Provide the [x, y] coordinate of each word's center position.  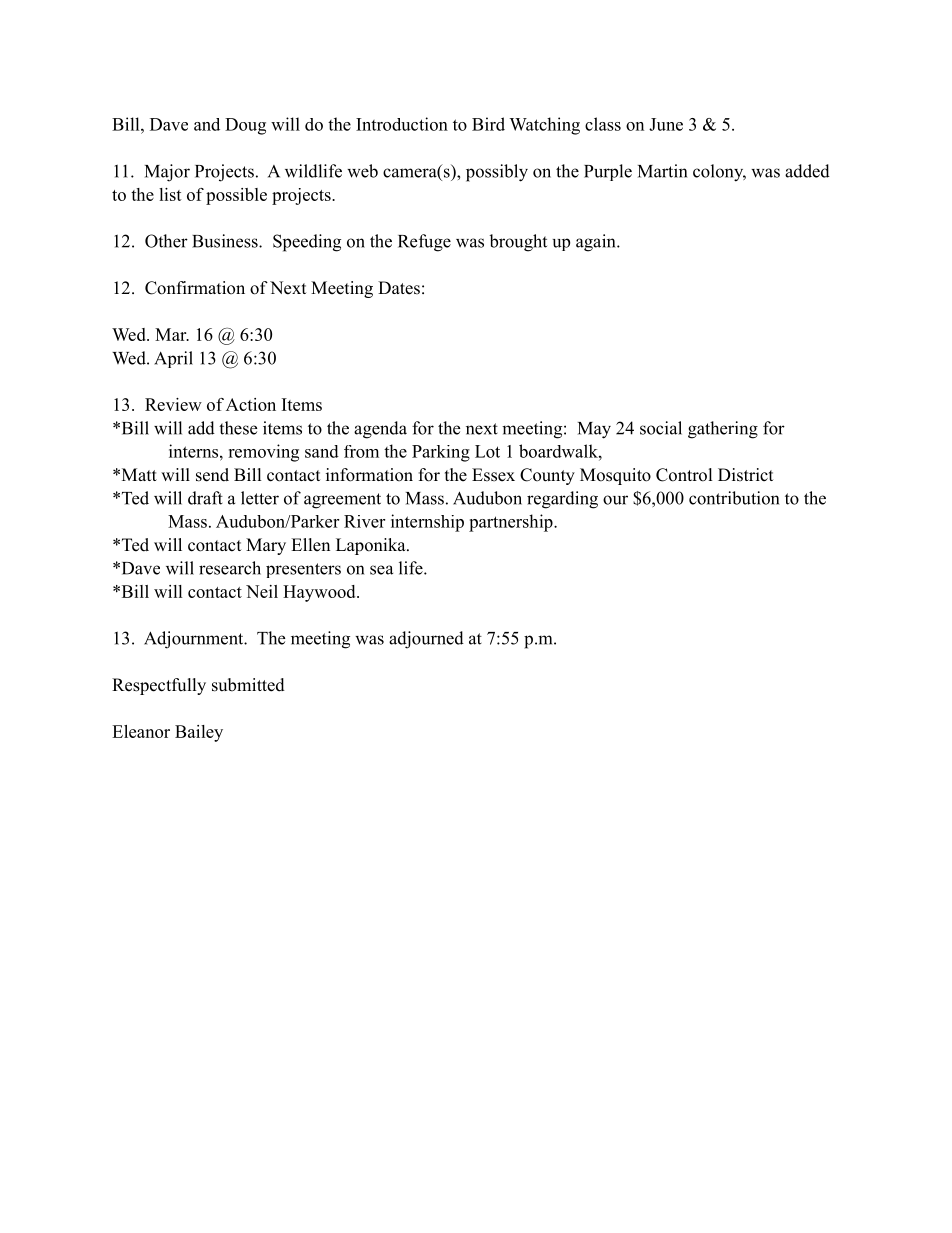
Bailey [199, 733]
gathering [723, 430]
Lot [487, 451]
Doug [245, 126]
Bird [488, 124]
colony [719, 173]
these [238, 428]
